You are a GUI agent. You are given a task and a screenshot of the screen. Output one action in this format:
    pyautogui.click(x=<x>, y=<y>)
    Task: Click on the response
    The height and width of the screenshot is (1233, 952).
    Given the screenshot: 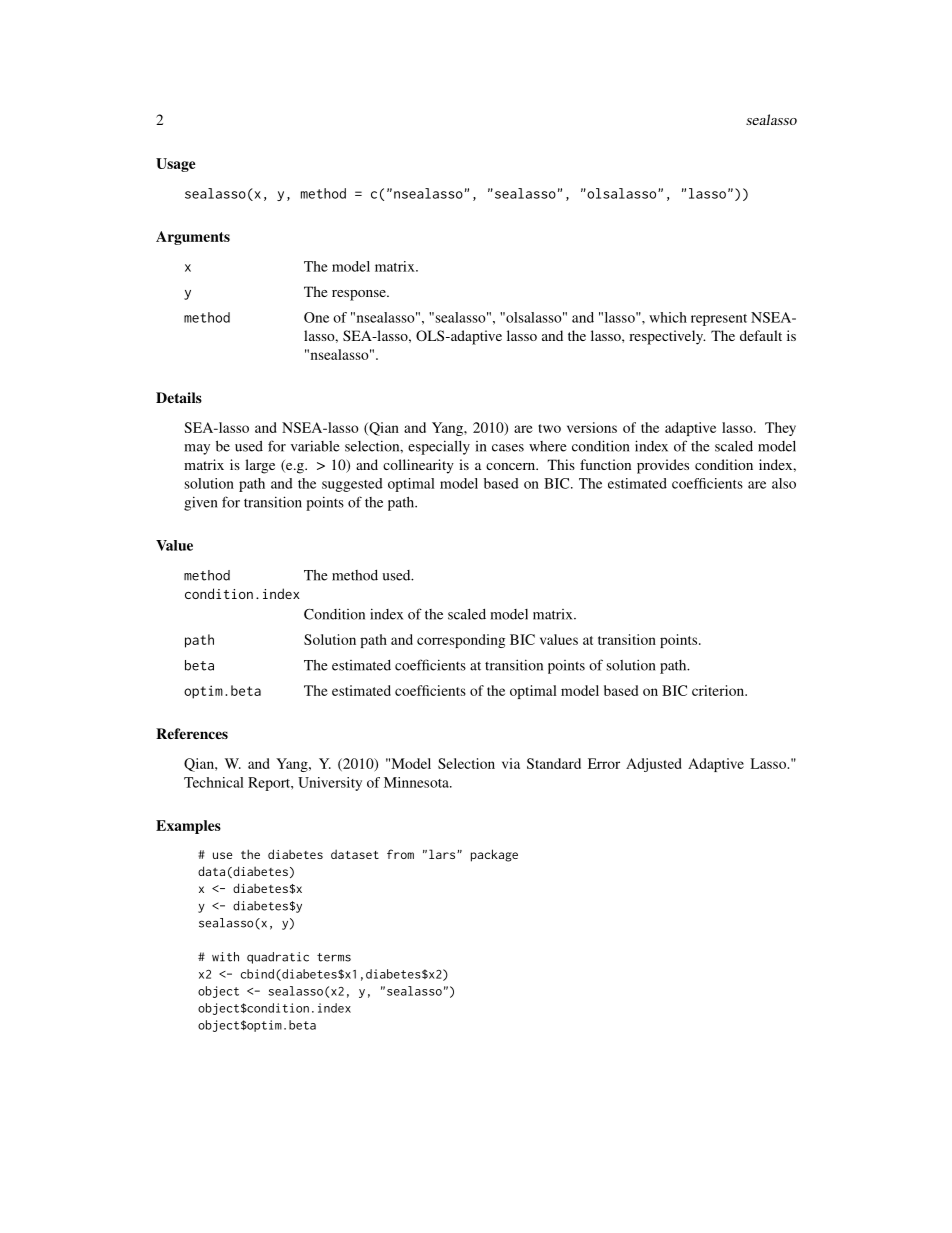 What is the action you would take?
    pyautogui.click(x=360, y=295)
